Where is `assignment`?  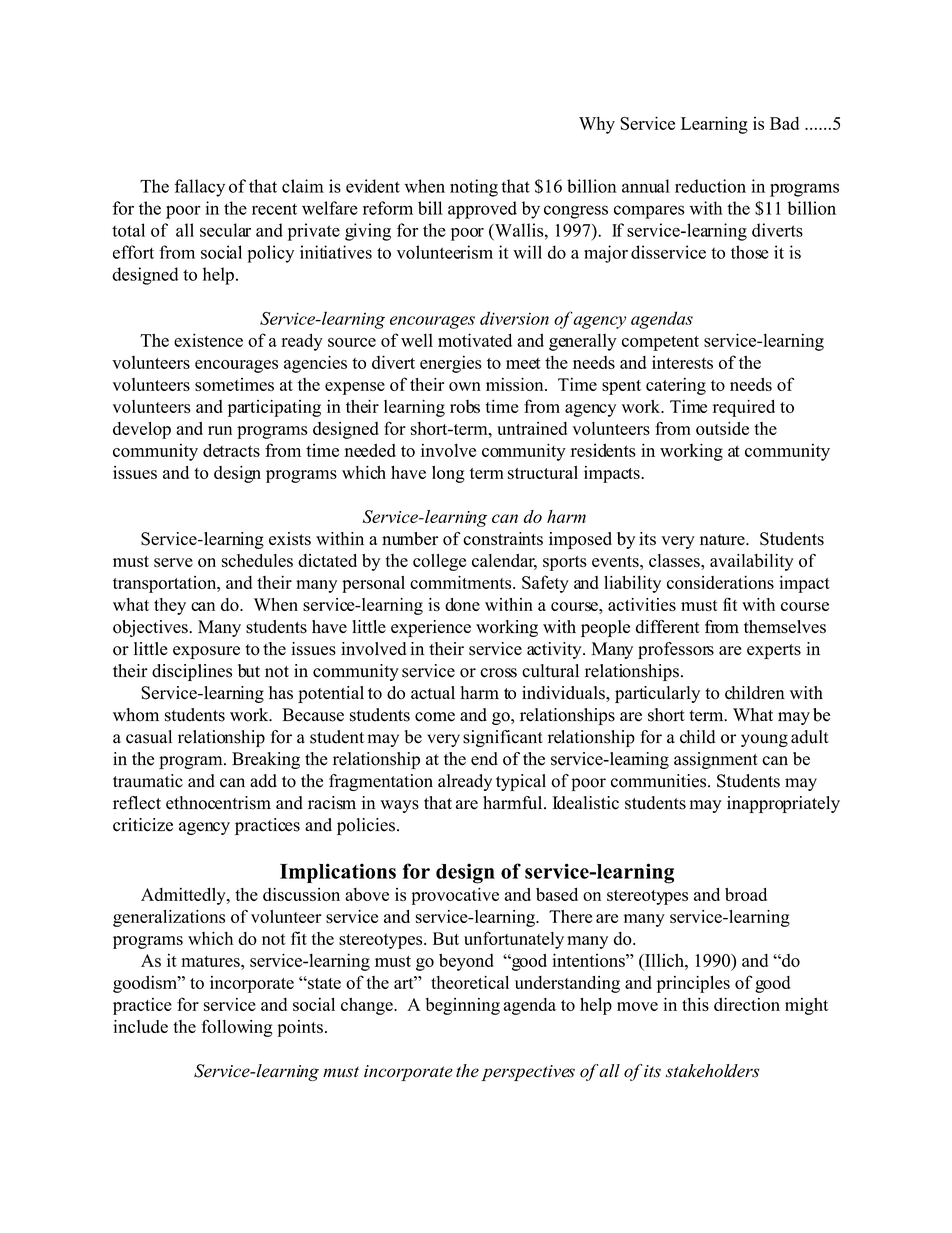
assignment is located at coordinates (716, 760).
